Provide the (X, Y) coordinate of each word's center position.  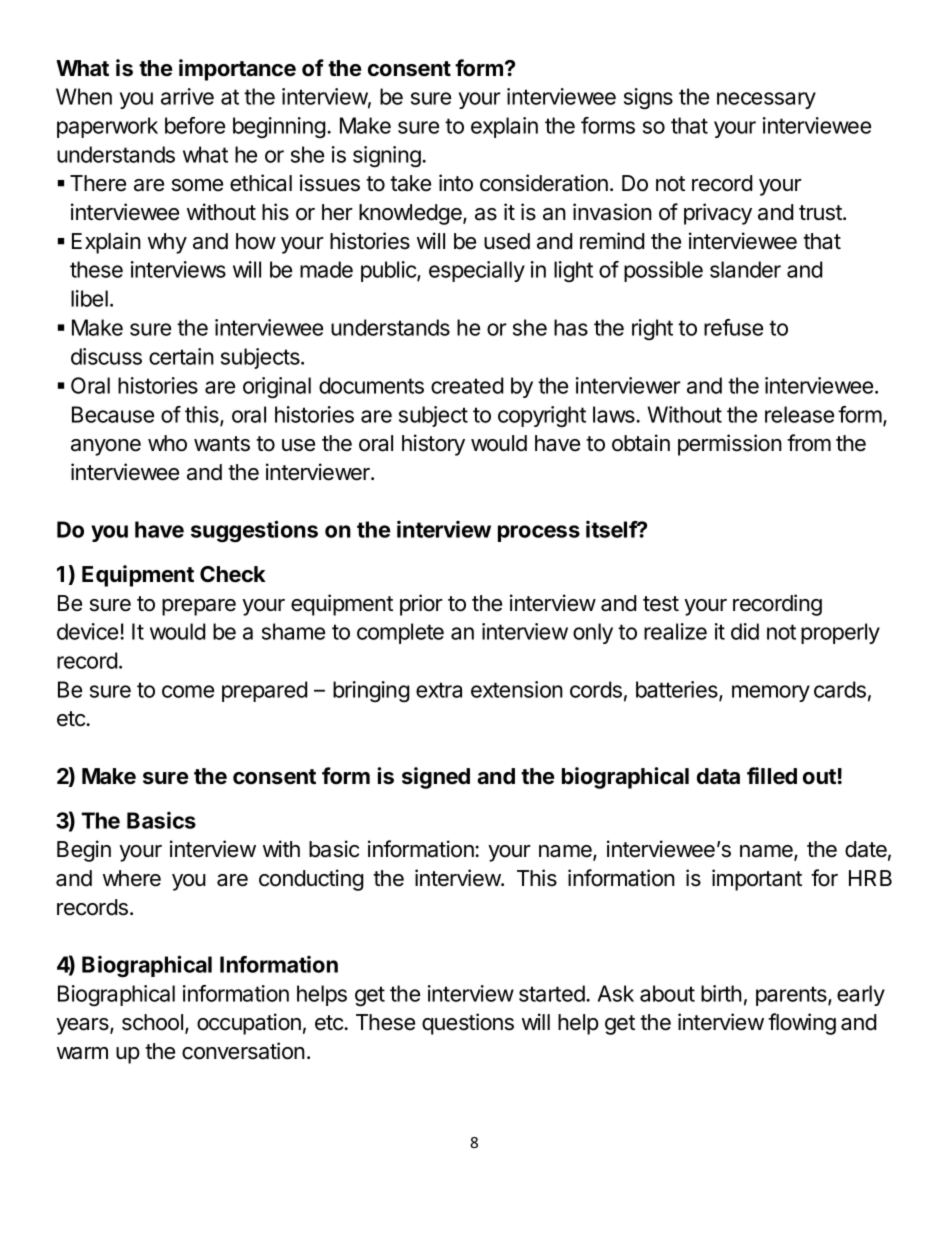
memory (771, 693)
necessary (766, 100)
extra (439, 690)
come (188, 691)
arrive (187, 96)
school (152, 1022)
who (167, 443)
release (799, 414)
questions (468, 1024)
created (467, 385)
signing (388, 157)
